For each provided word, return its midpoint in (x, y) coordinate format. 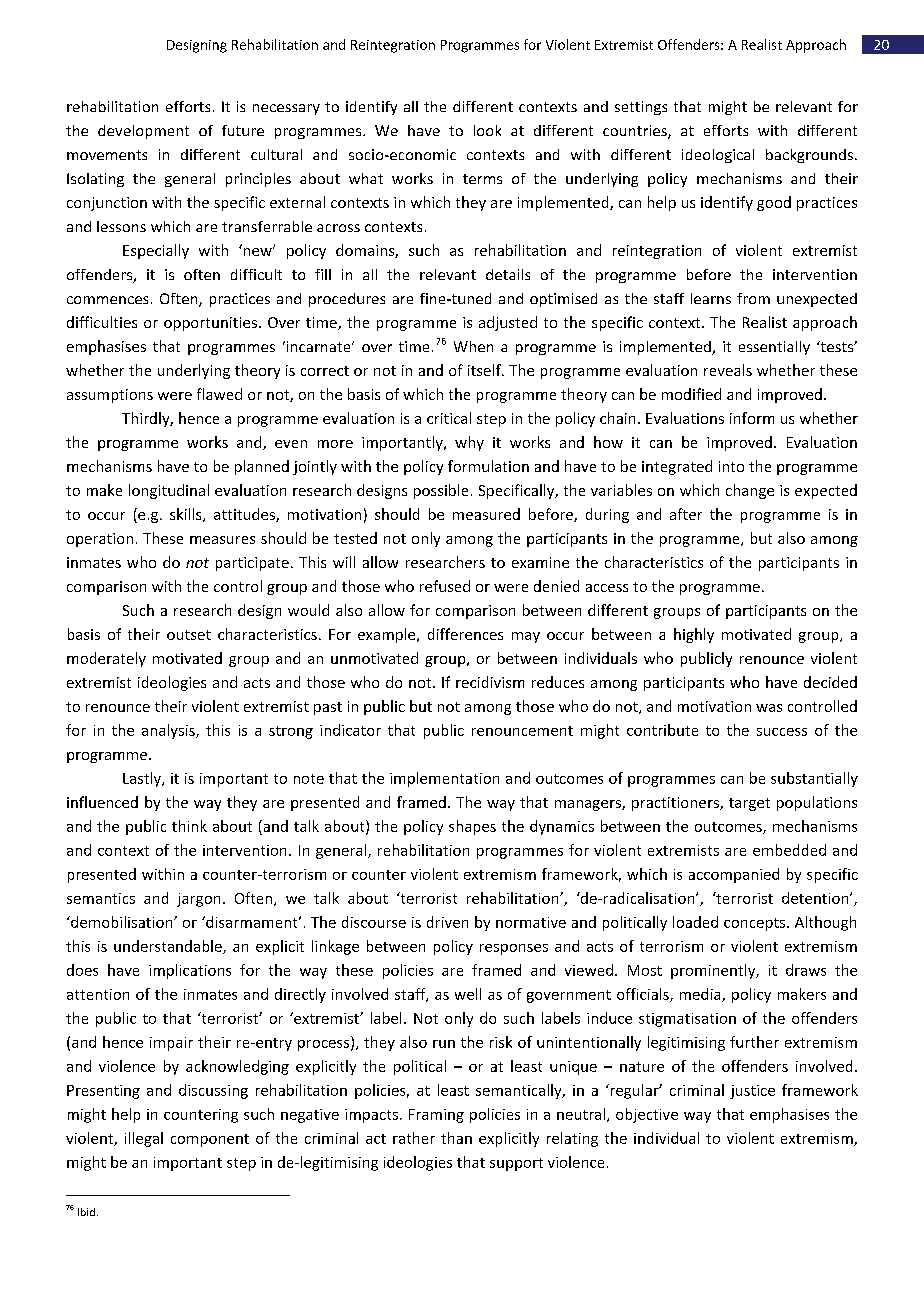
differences (465, 634)
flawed (219, 394)
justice (752, 1092)
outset (189, 635)
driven (447, 922)
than (456, 1138)
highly (694, 635)
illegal (144, 1139)
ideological (718, 156)
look (487, 130)
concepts (756, 924)
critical (449, 418)
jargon (198, 900)
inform (752, 418)
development (143, 132)
